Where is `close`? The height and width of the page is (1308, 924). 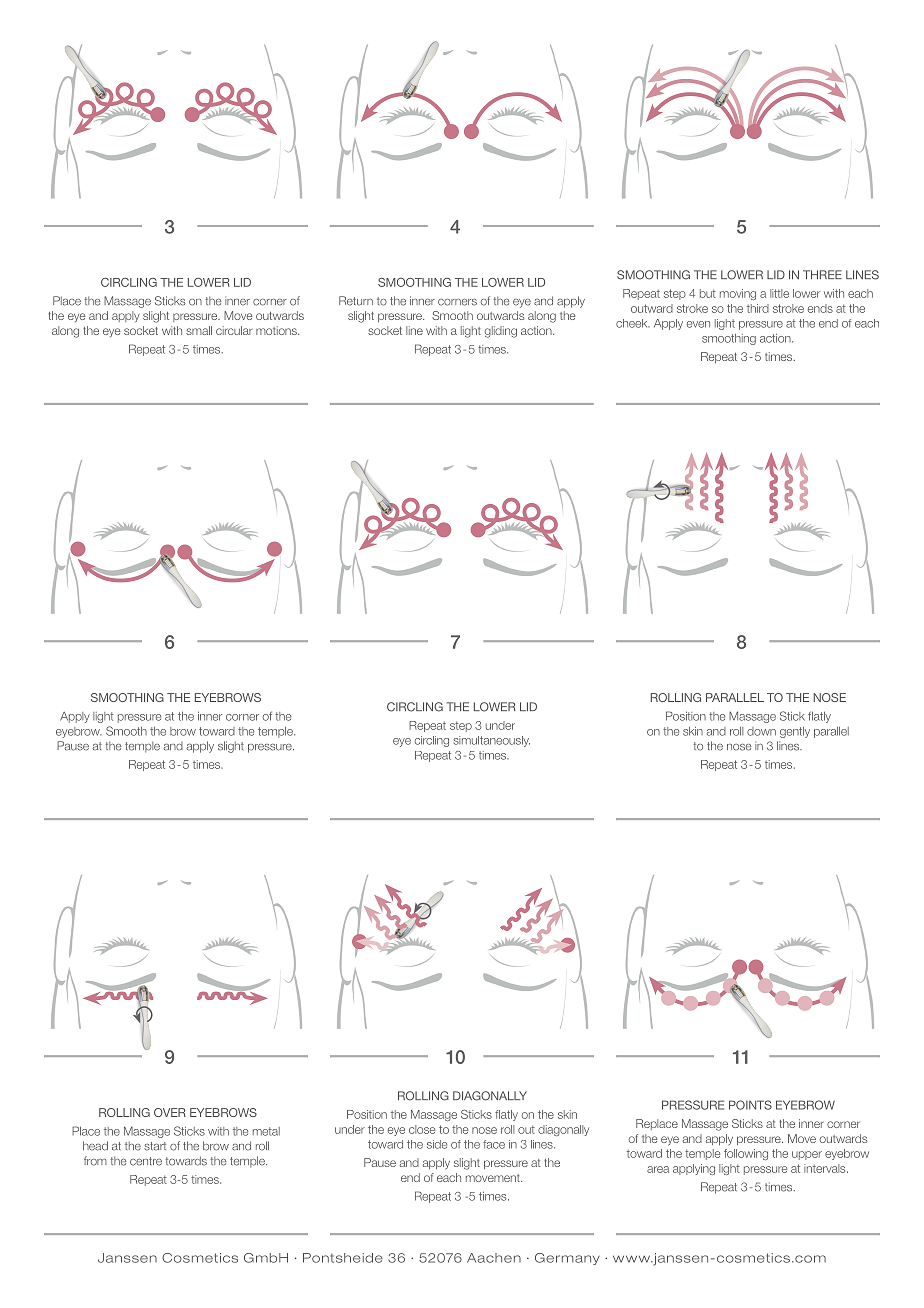
close is located at coordinates (422, 1129).
